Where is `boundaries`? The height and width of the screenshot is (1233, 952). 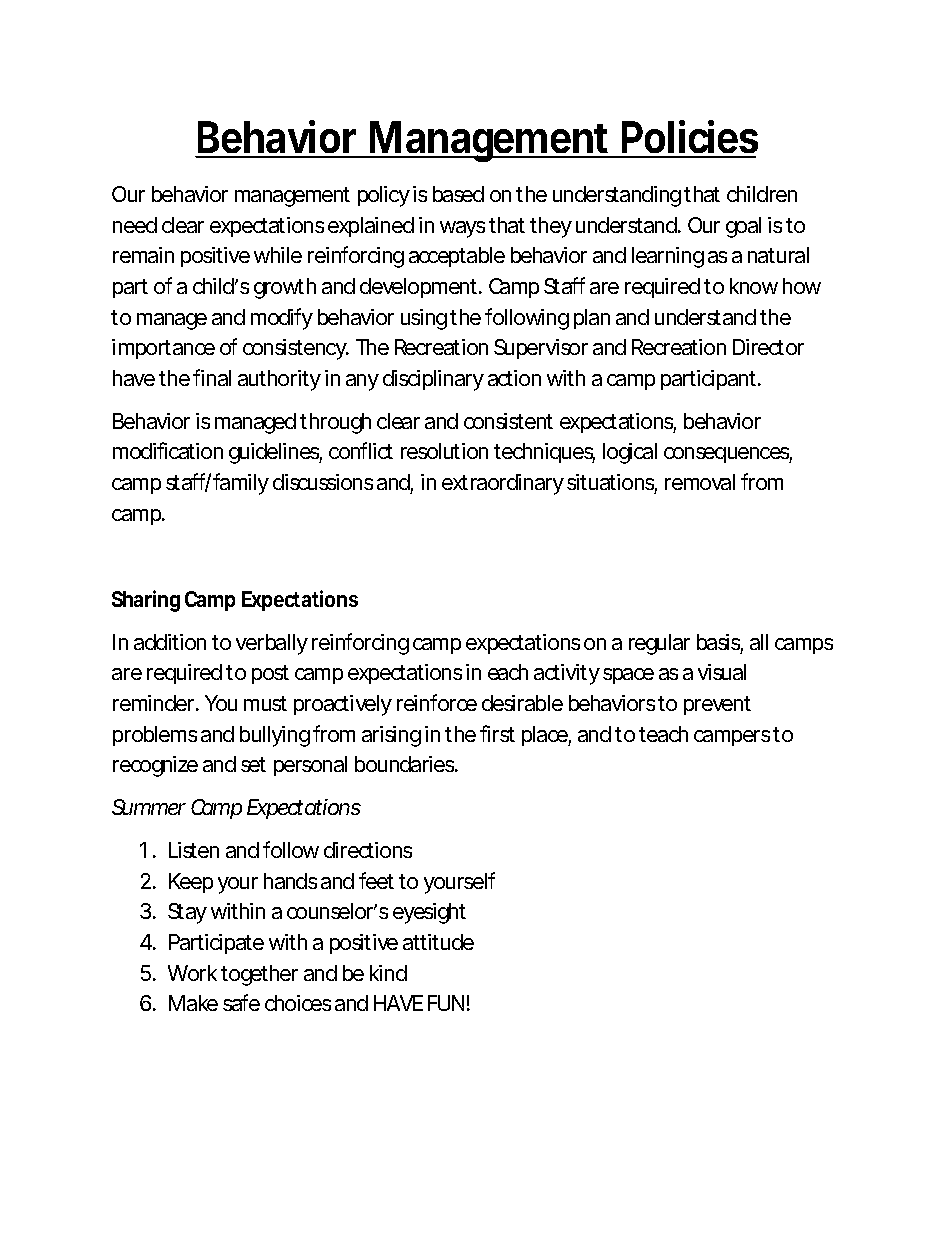
boundaries is located at coordinates (406, 764).
